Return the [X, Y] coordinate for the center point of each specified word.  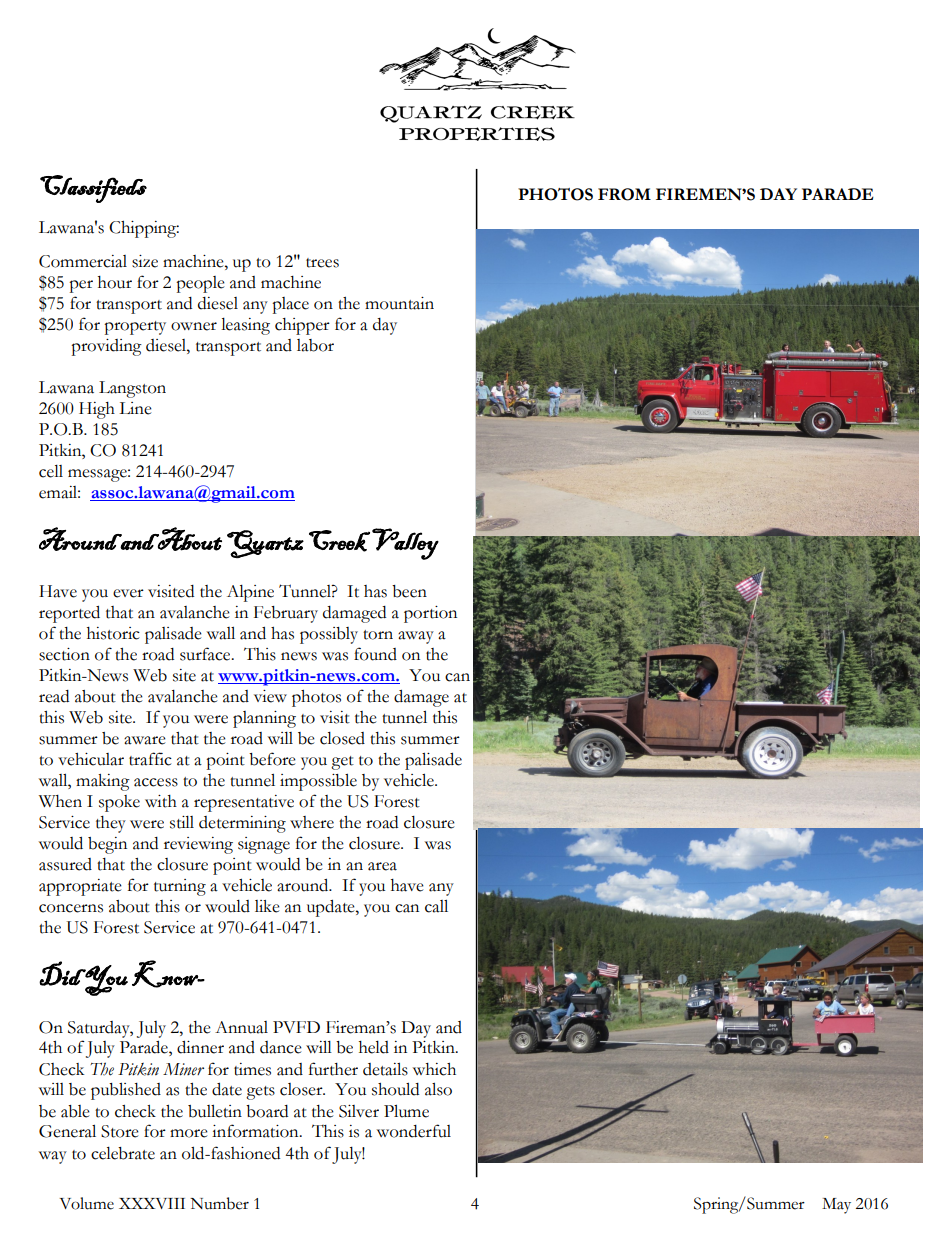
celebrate [123, 1153]
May [836, 1206]
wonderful [414, 1131]
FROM [624, 194]
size [145, 261]
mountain [399, 303]
